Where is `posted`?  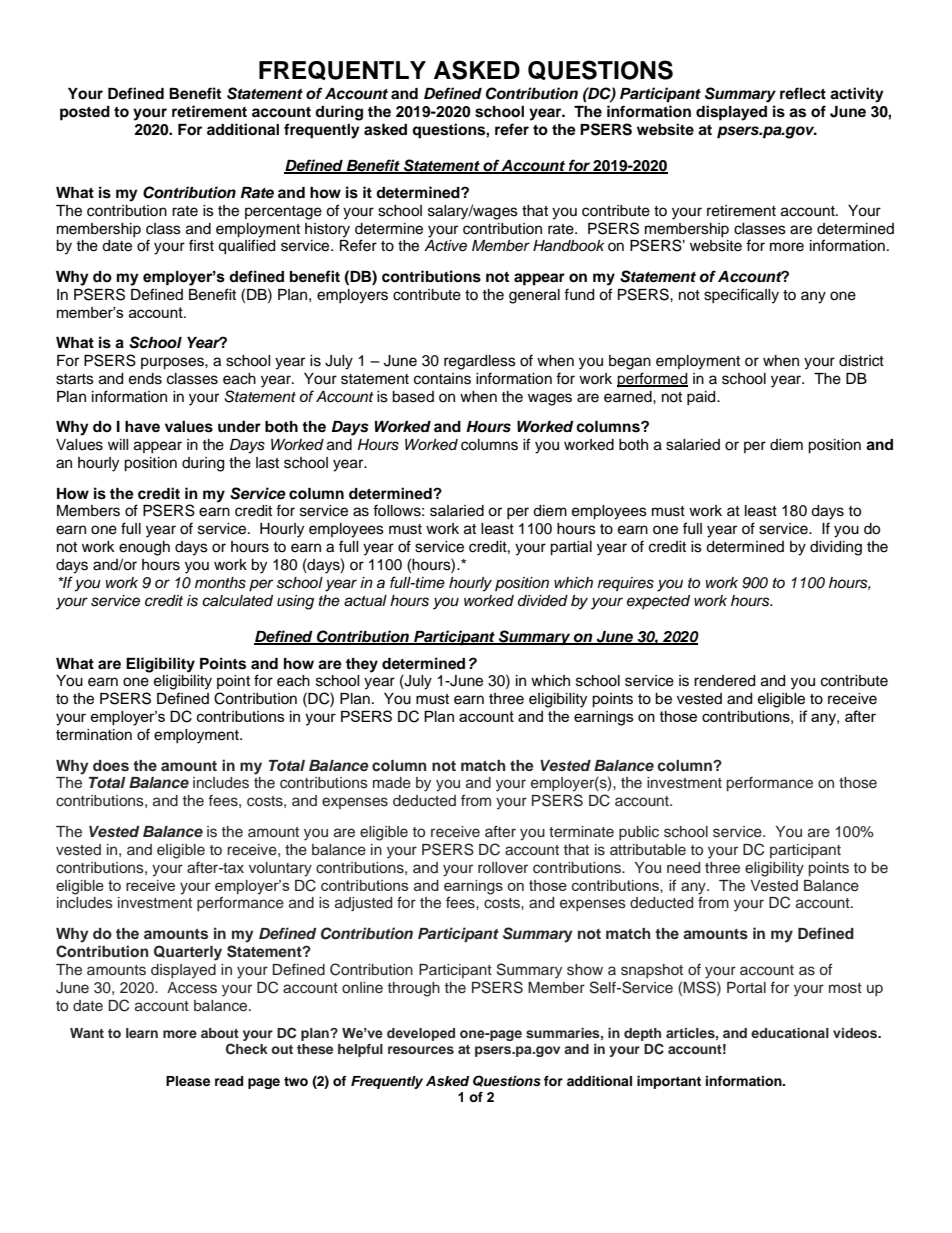
posted is located at coordinates (85, 113).
